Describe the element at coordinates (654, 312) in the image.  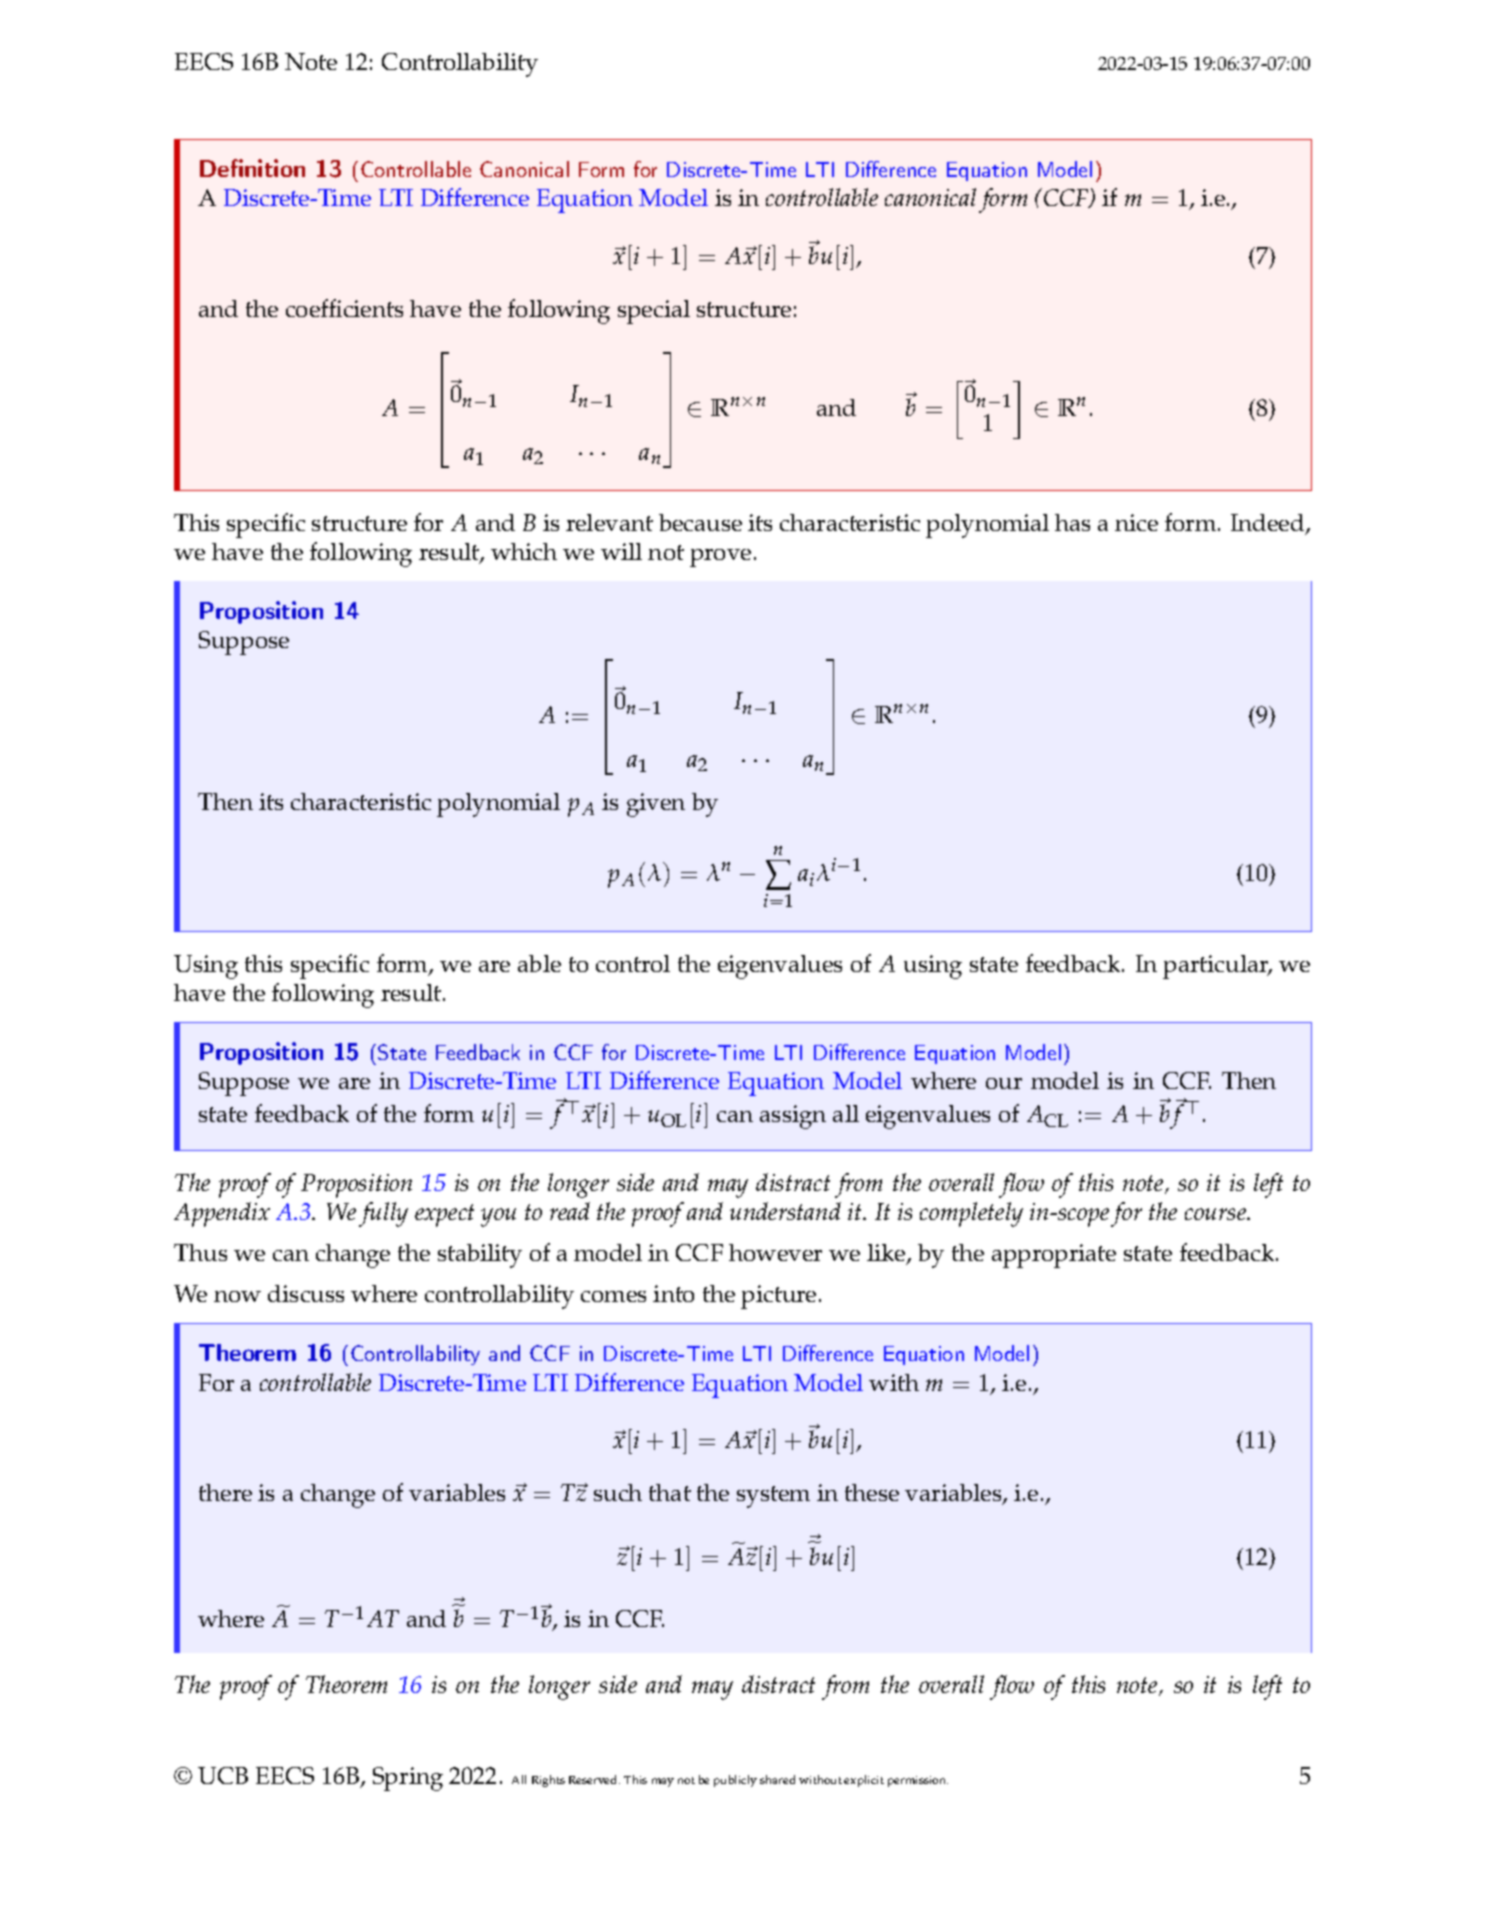
I see `special` at that location.
